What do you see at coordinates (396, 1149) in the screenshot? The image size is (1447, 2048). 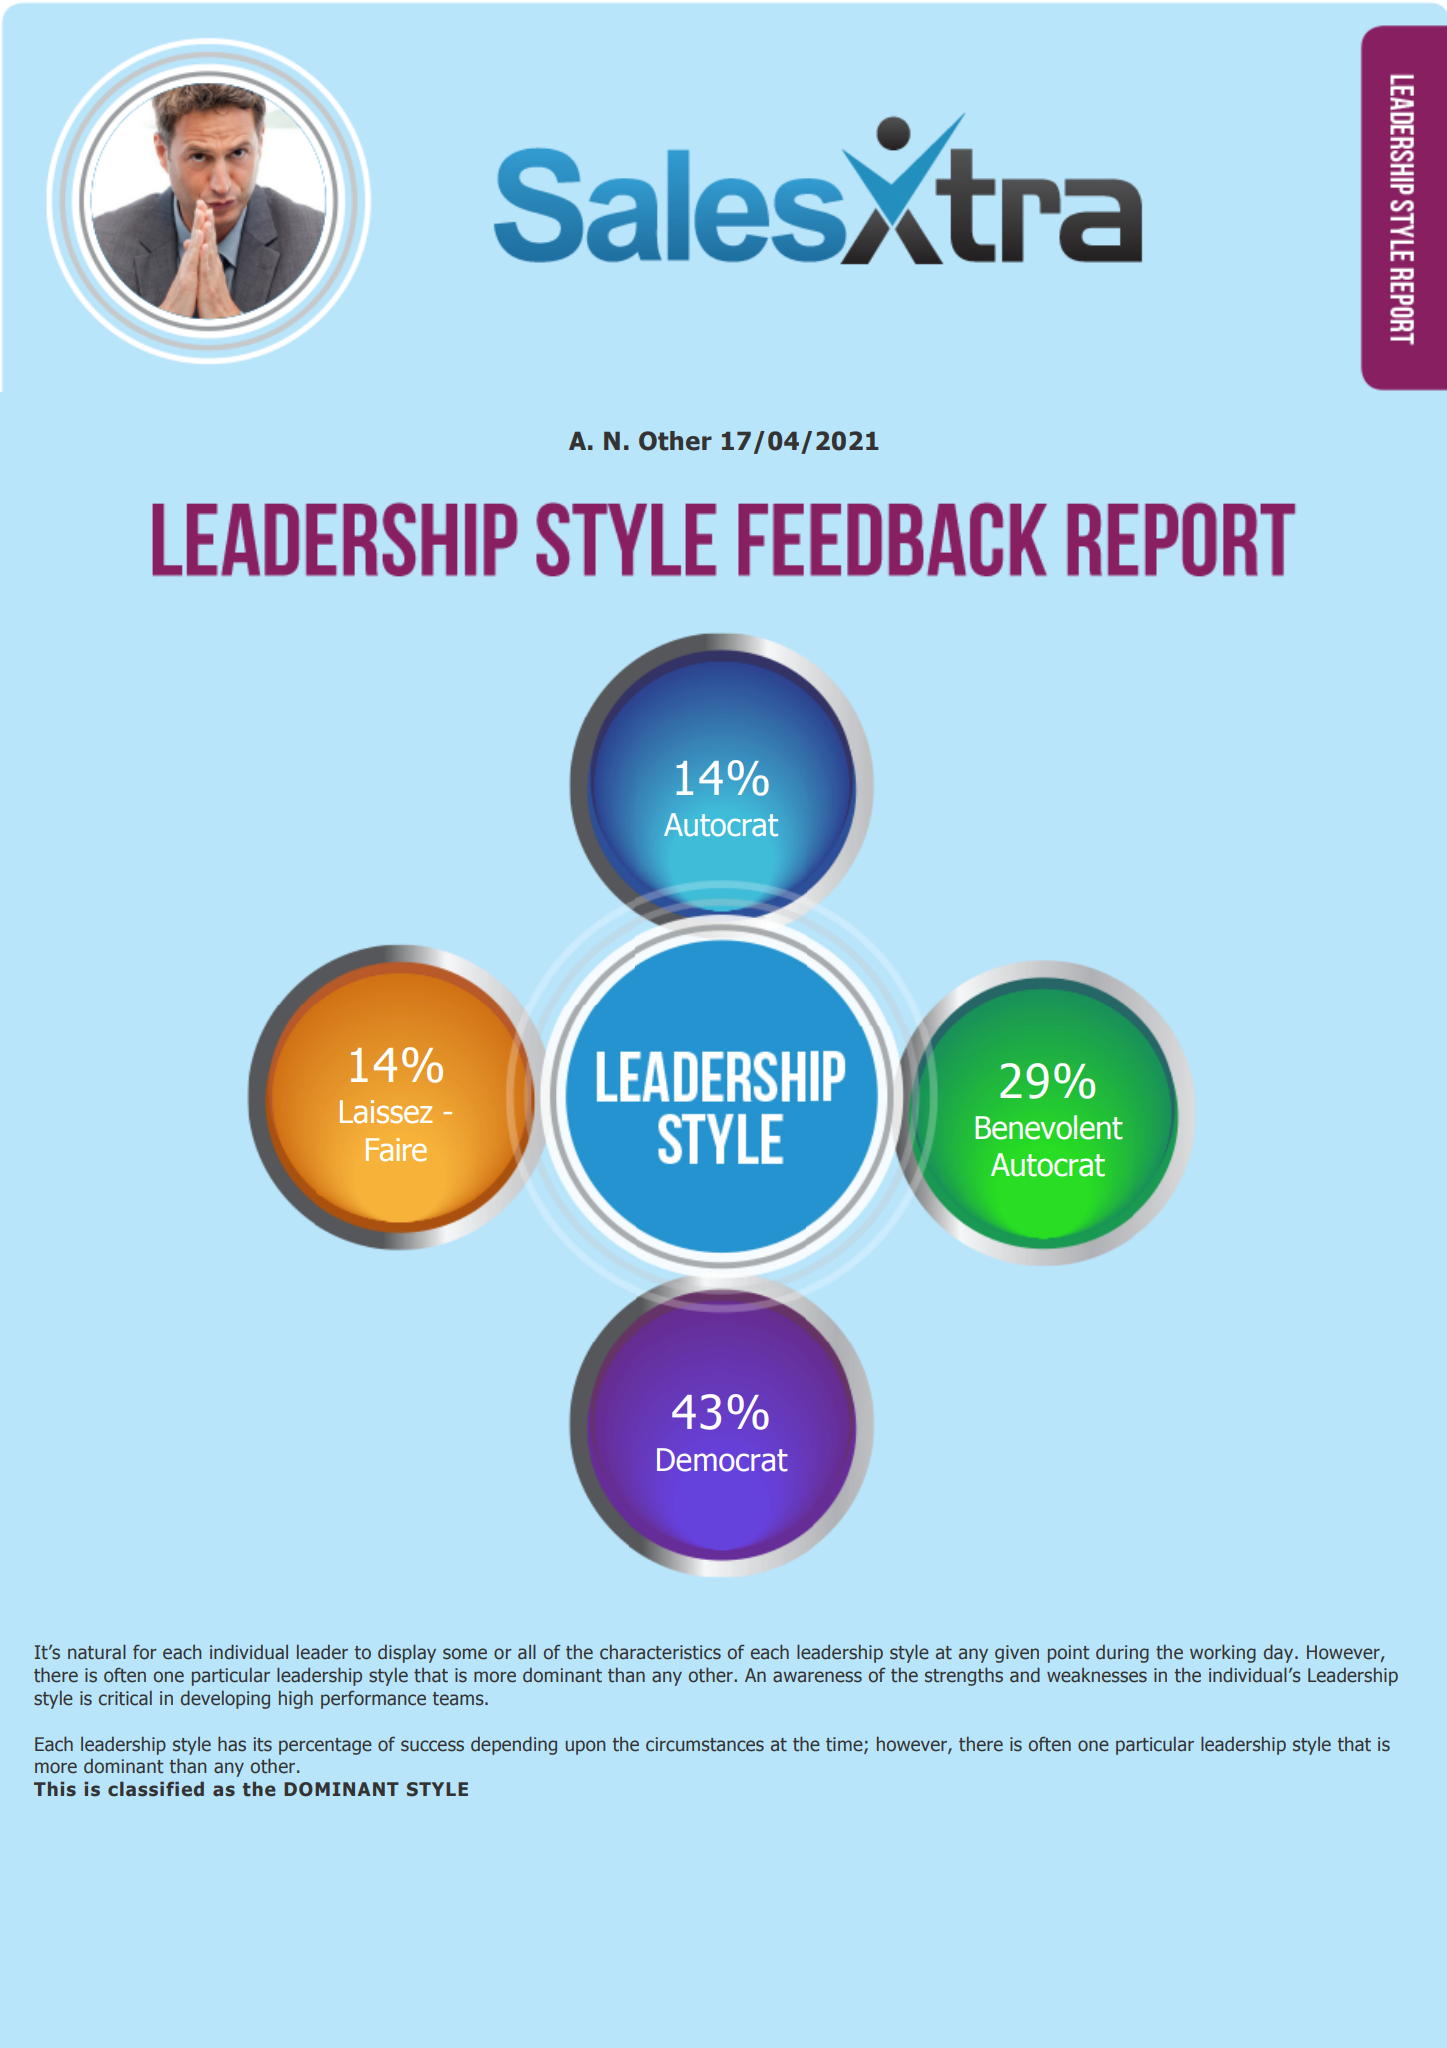 I see `Faire` at bounding box center [396, 1149].
